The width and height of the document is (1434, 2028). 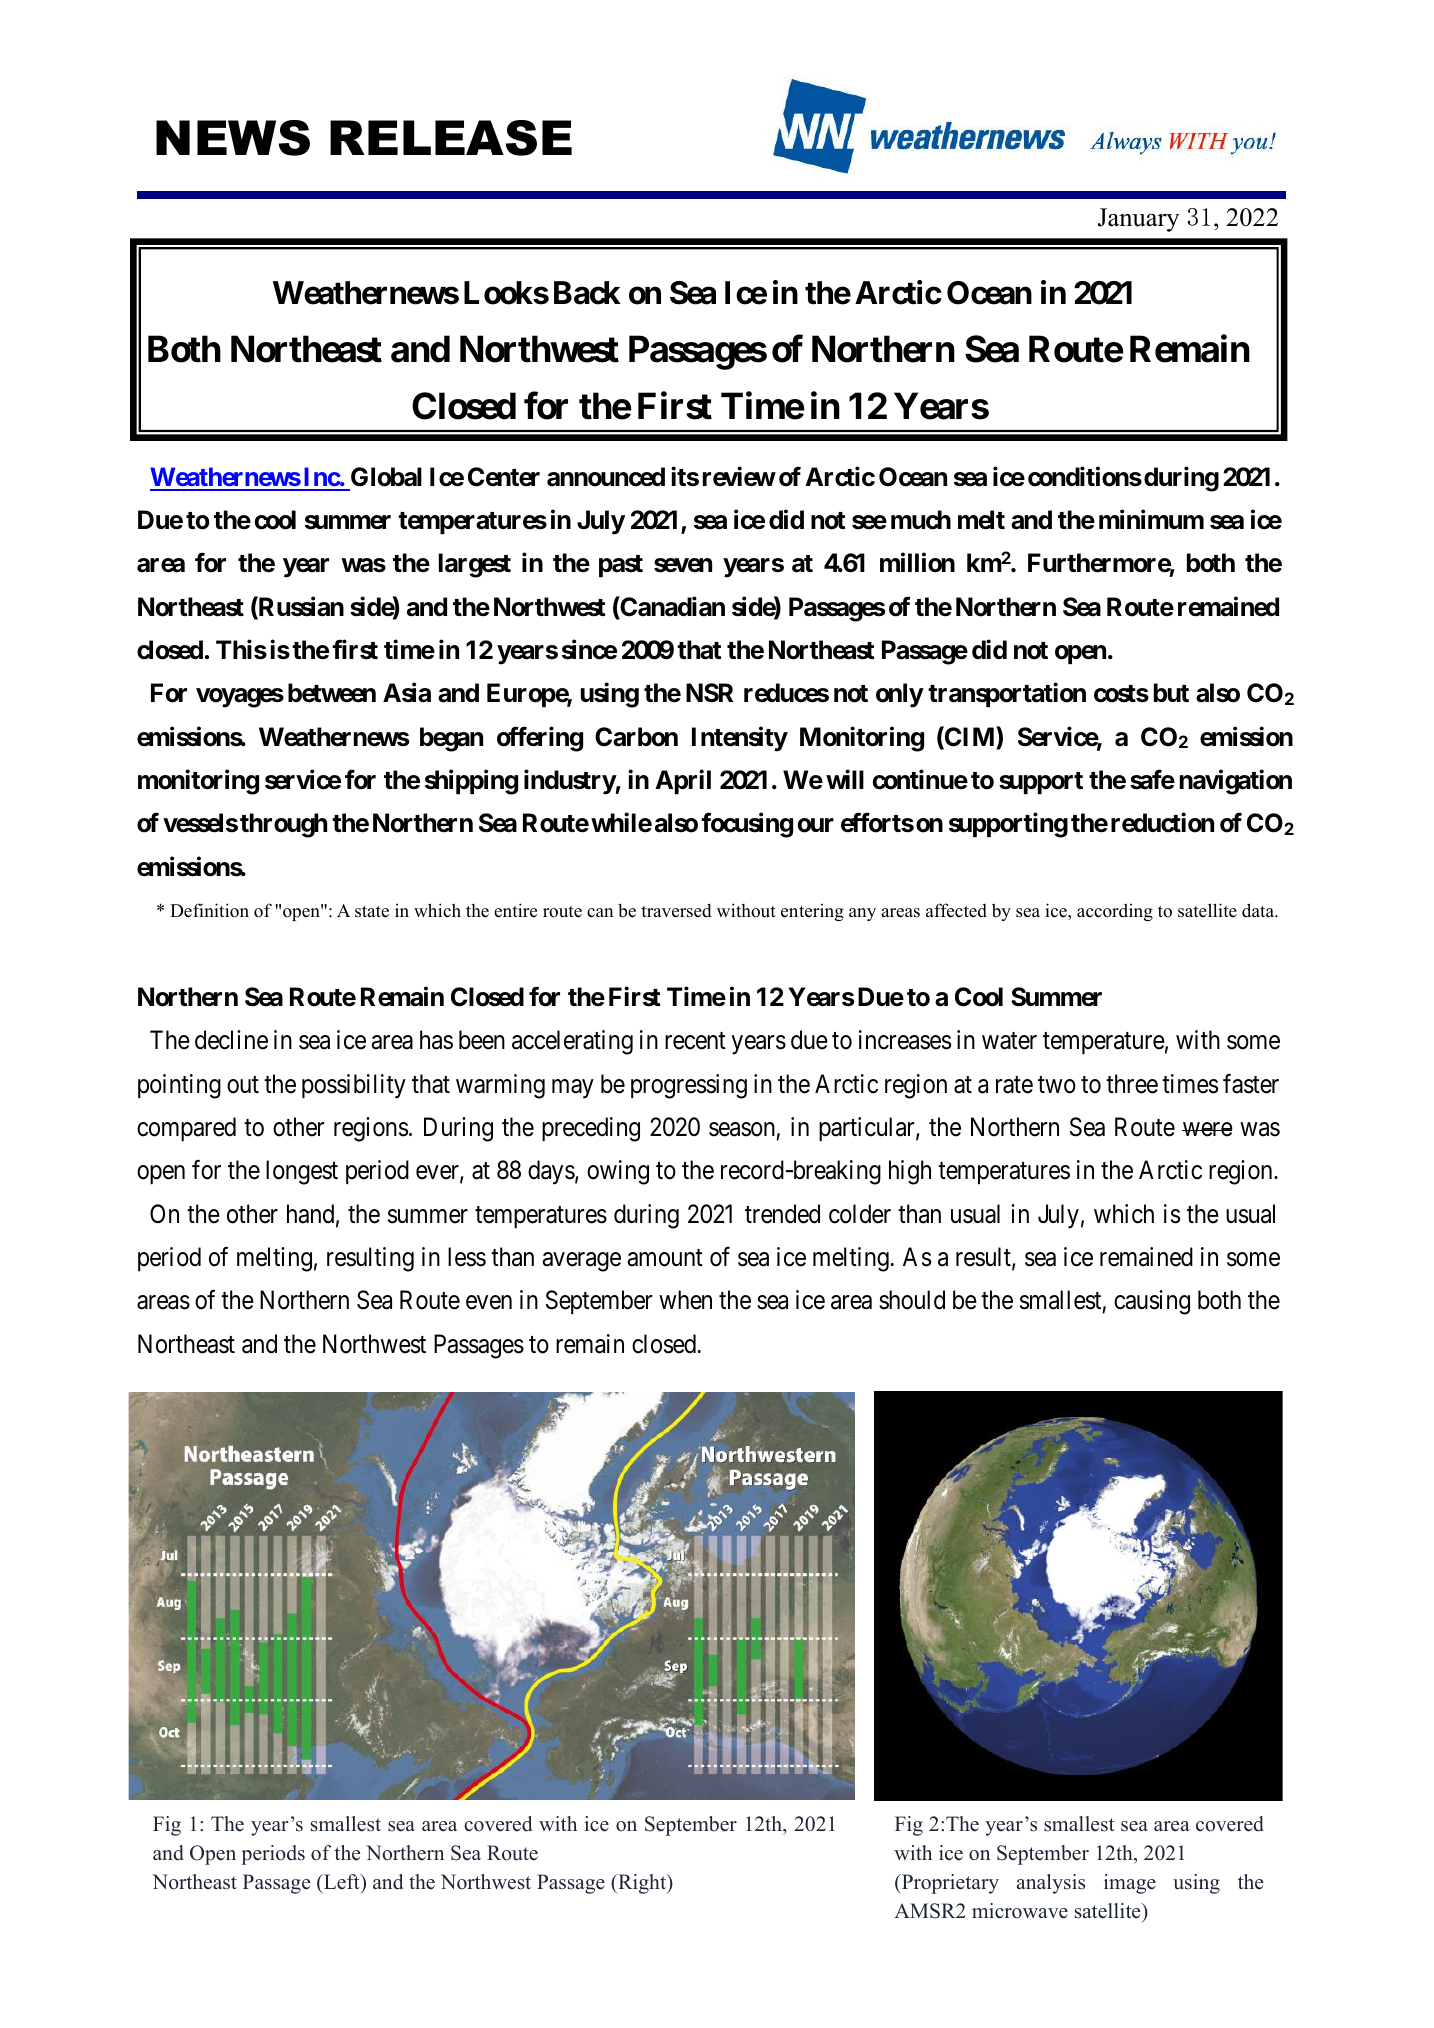 I want to click on Left, so click(x=342, y=1882).
